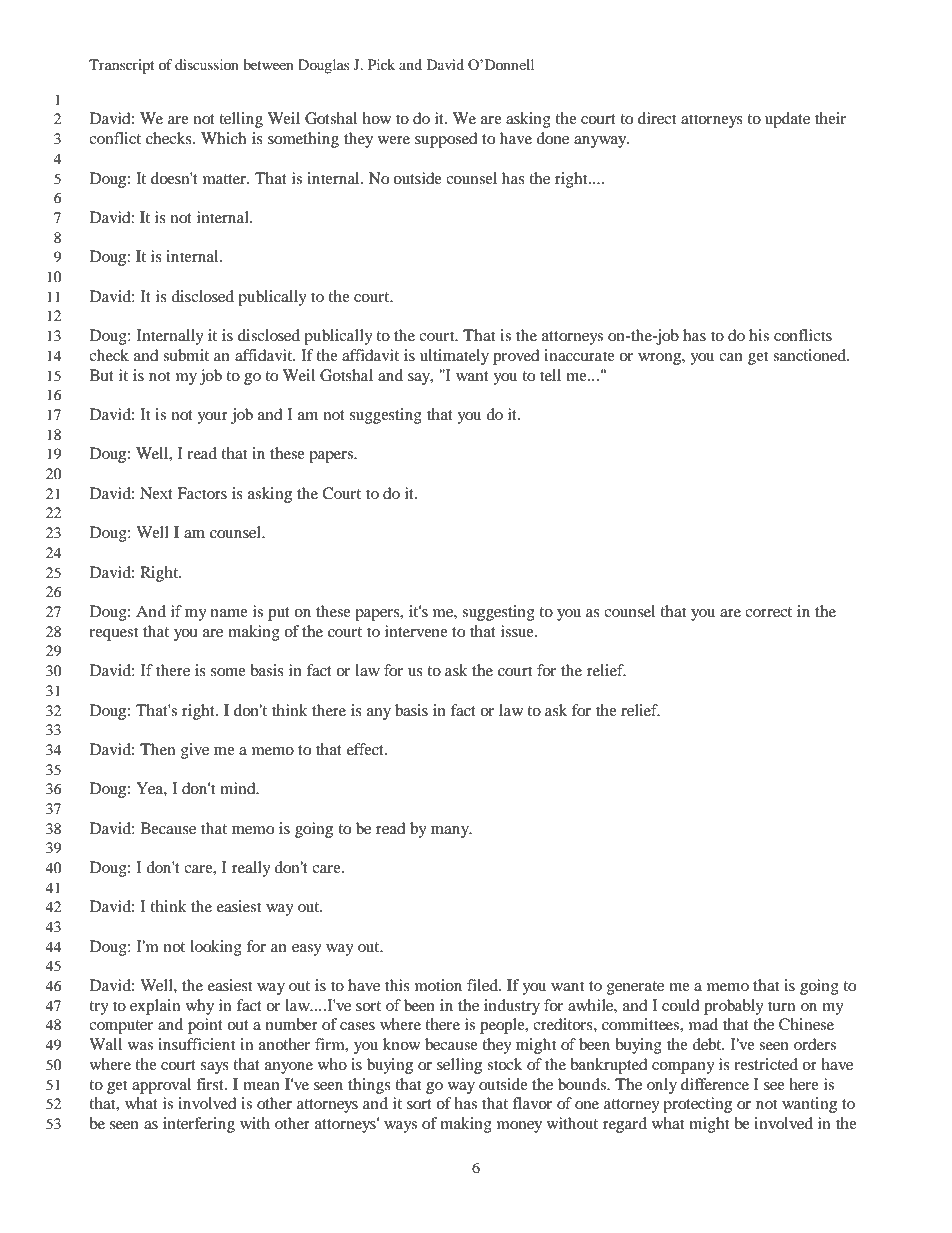  Describe the element at coordinates (207, 64) in the page. I see `discussion` at that location.
